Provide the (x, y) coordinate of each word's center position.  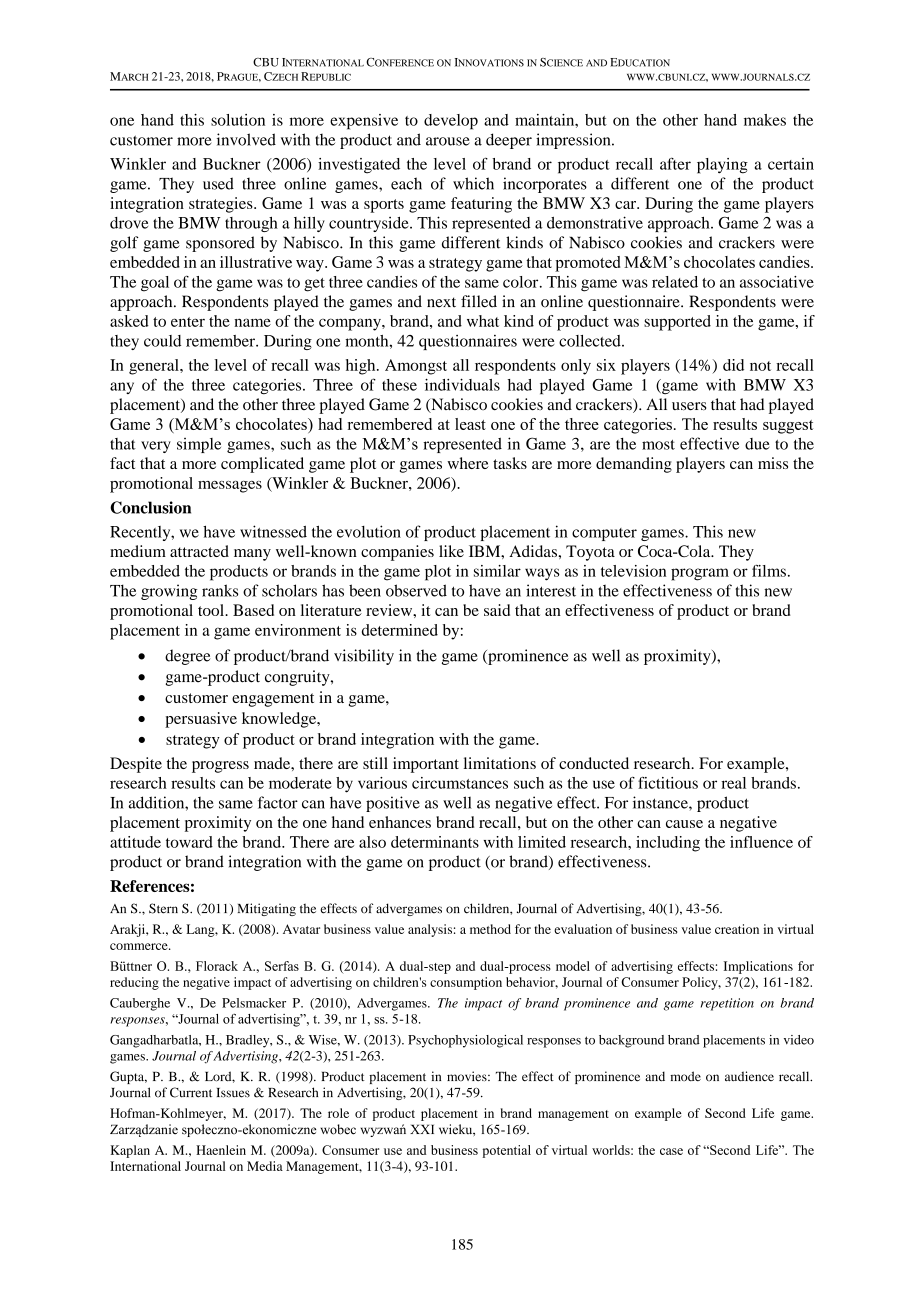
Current (191, 1092)
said (497, 610)
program (700, 574)
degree (188, 657)
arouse (448, 141)
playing (722, 166)
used (218, 183)
